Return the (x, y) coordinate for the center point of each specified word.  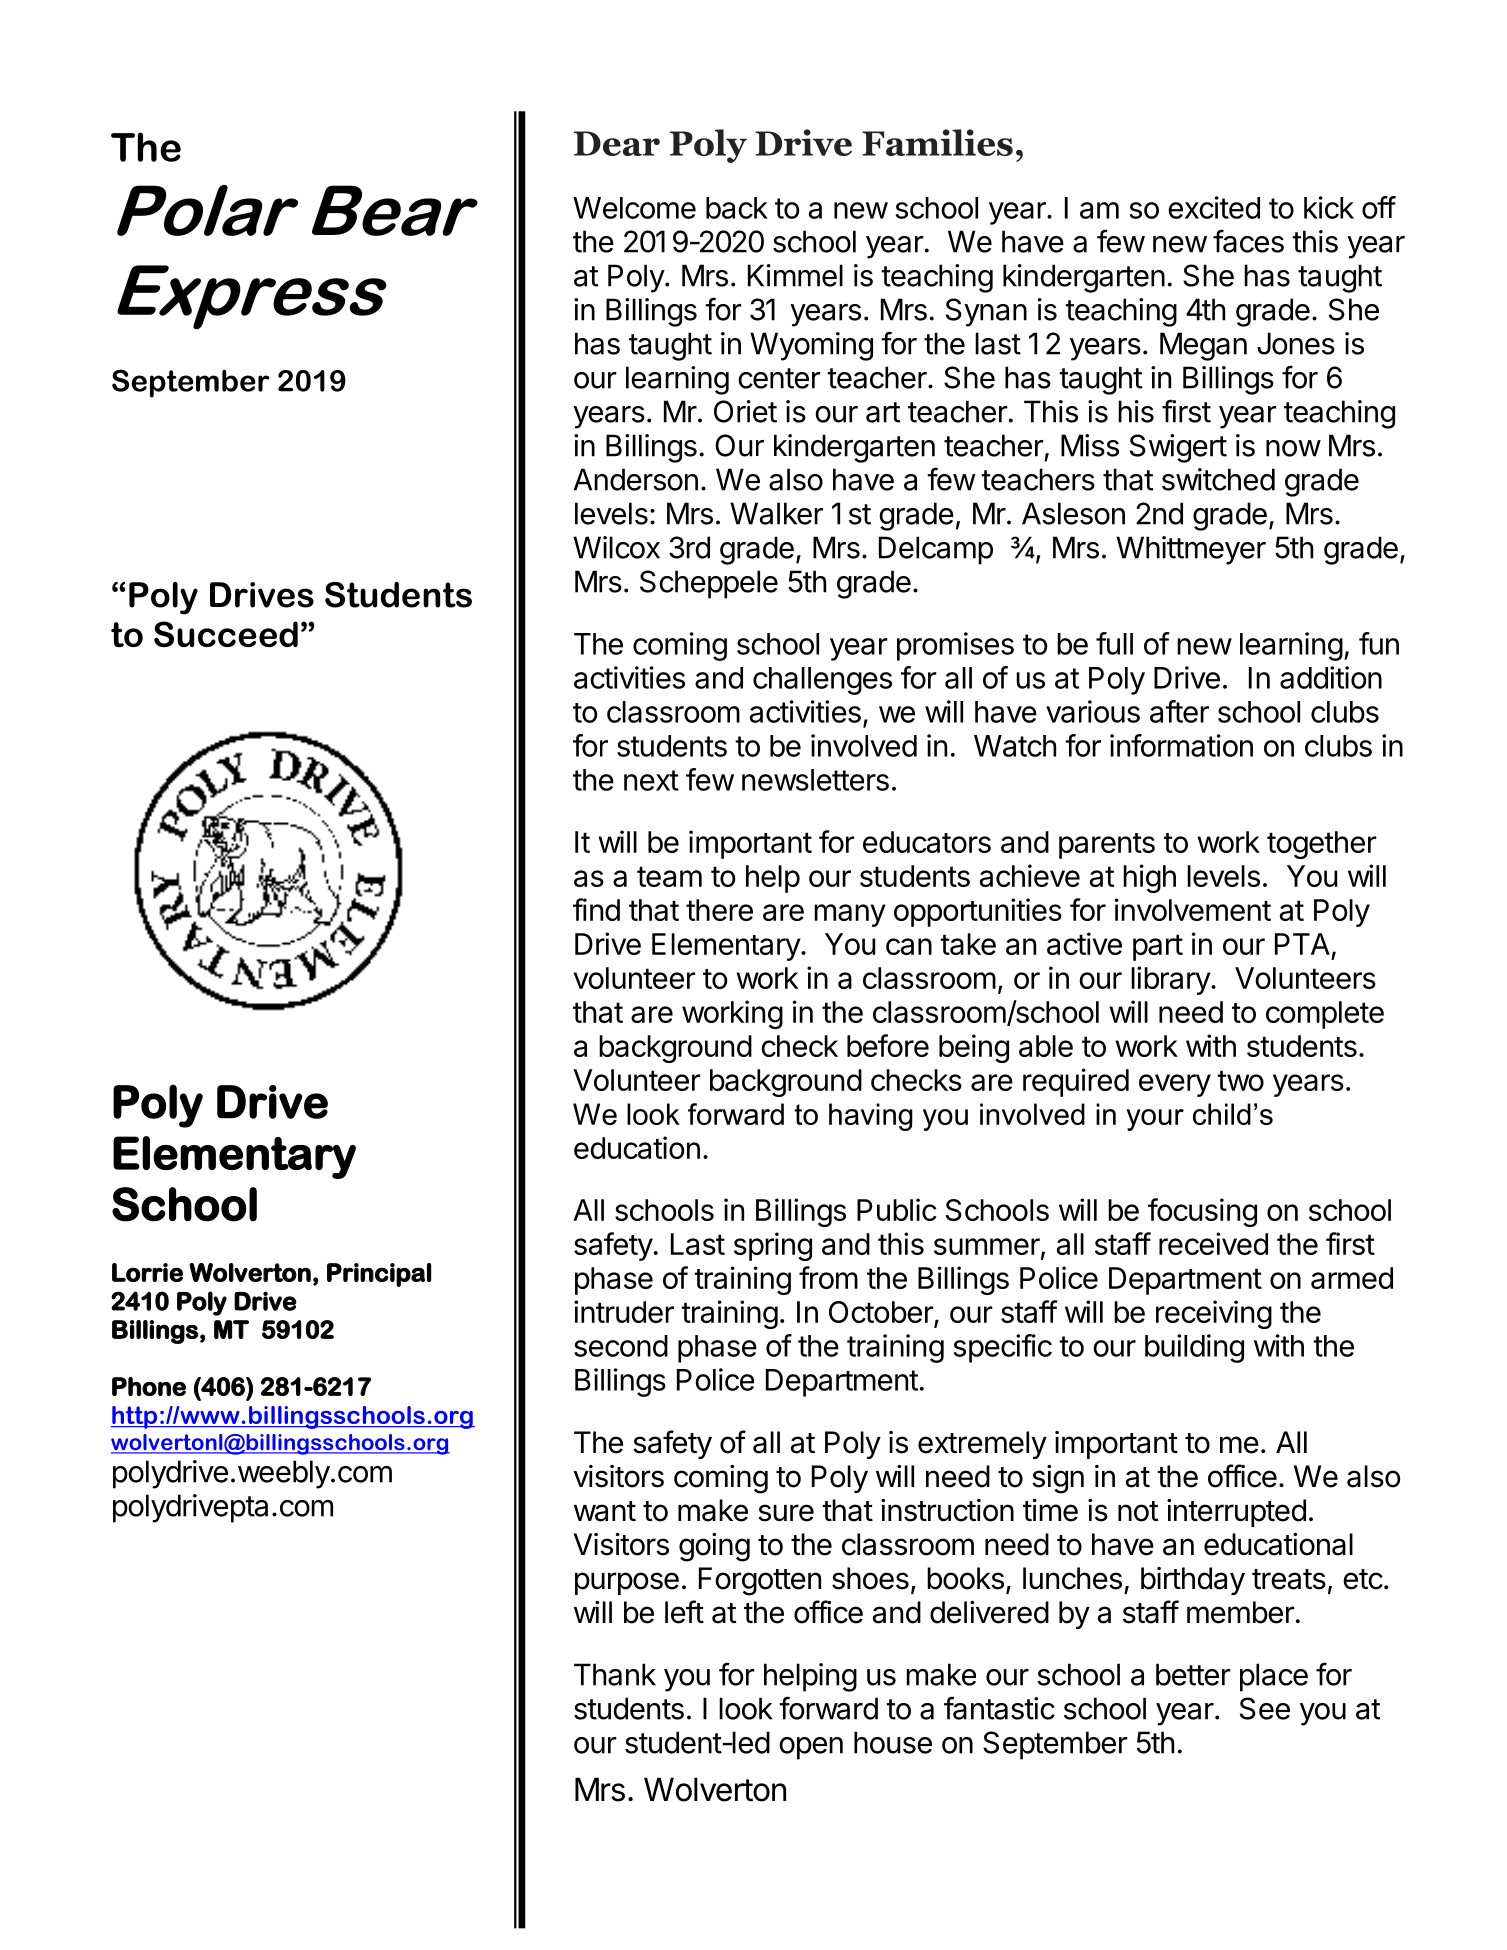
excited (1214, 207)
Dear (617, 143)
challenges (822, 681)
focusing (1202, 1212)
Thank (615, 1674)
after (1179, 711)
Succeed (226, 634)
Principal (379, 1275)
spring (773, 1246)
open (811, 1748)
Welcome (634, 208)
